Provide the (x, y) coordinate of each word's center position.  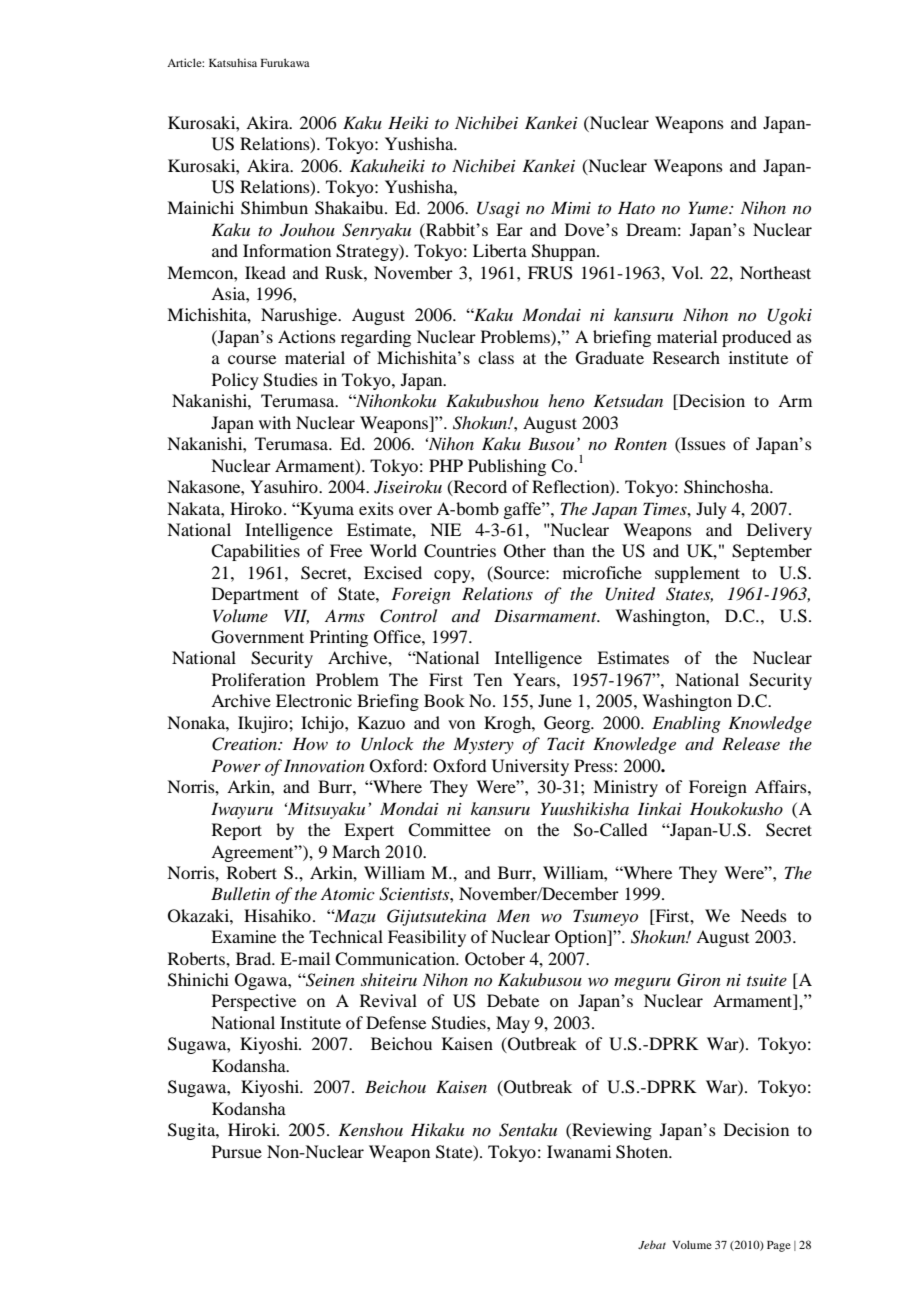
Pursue (237, 1151)
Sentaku (528, 1130)
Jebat (652, 1244)
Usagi (498, 209)
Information (287, 250)
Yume (709, 207)
